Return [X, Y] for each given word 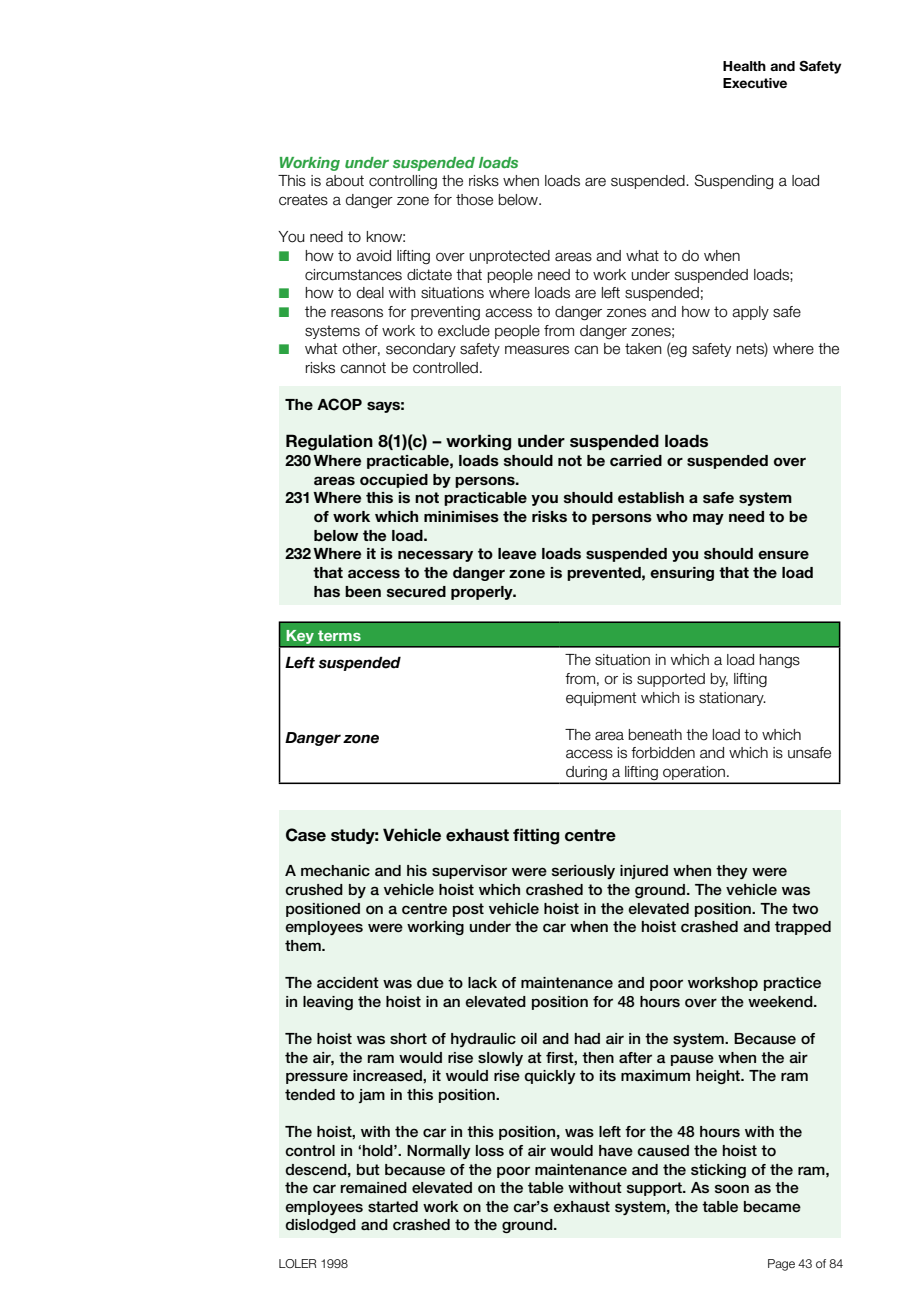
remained [374, 1188]
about [345, 181]
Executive [755, 83]
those [474, 200]
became [772, 1207]
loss [490, 1151]
